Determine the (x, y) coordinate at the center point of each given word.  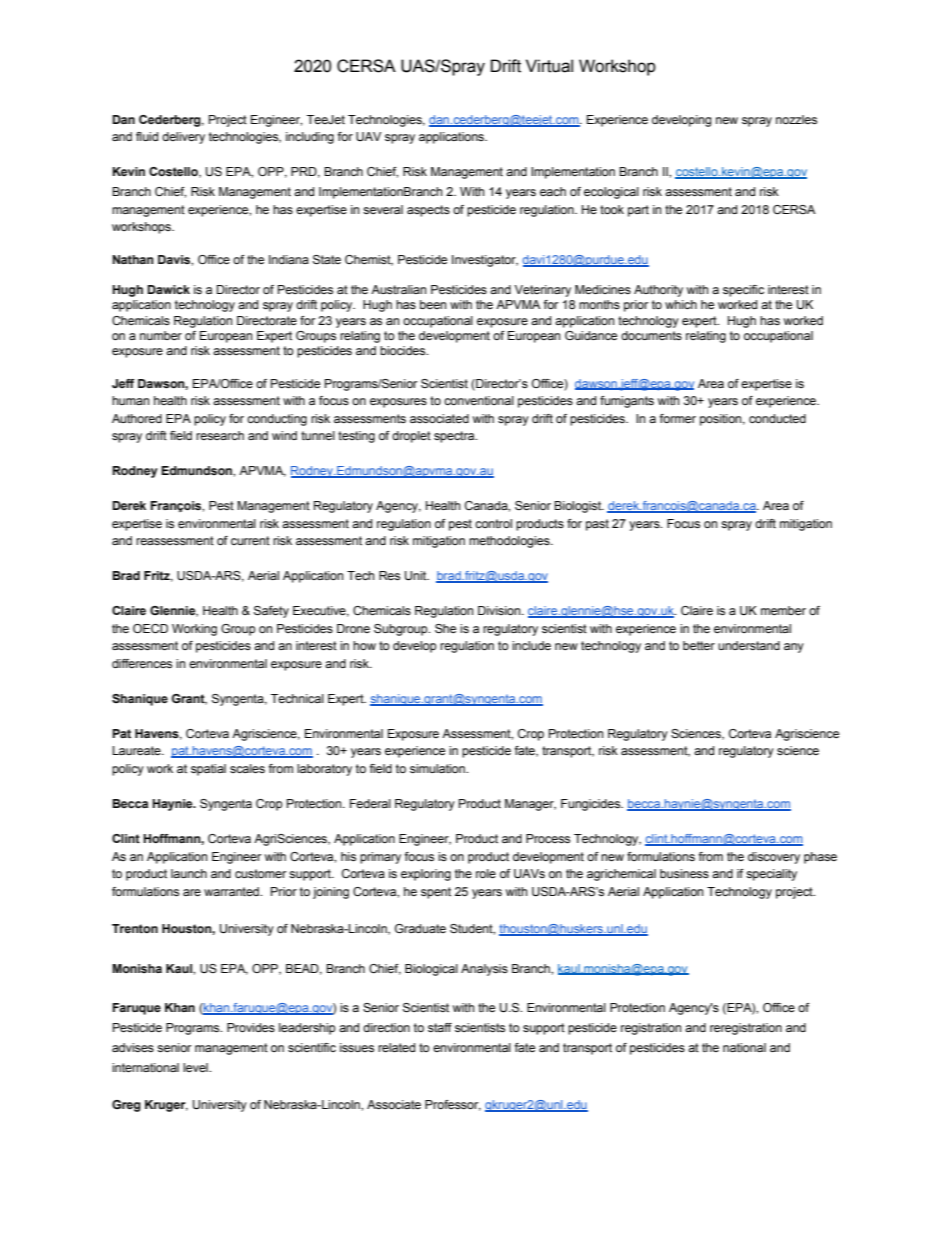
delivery (183, 138)
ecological (611, 193)
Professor (453, 1105)
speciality (771, 875)
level (196, 1067)
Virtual (549, 66)
